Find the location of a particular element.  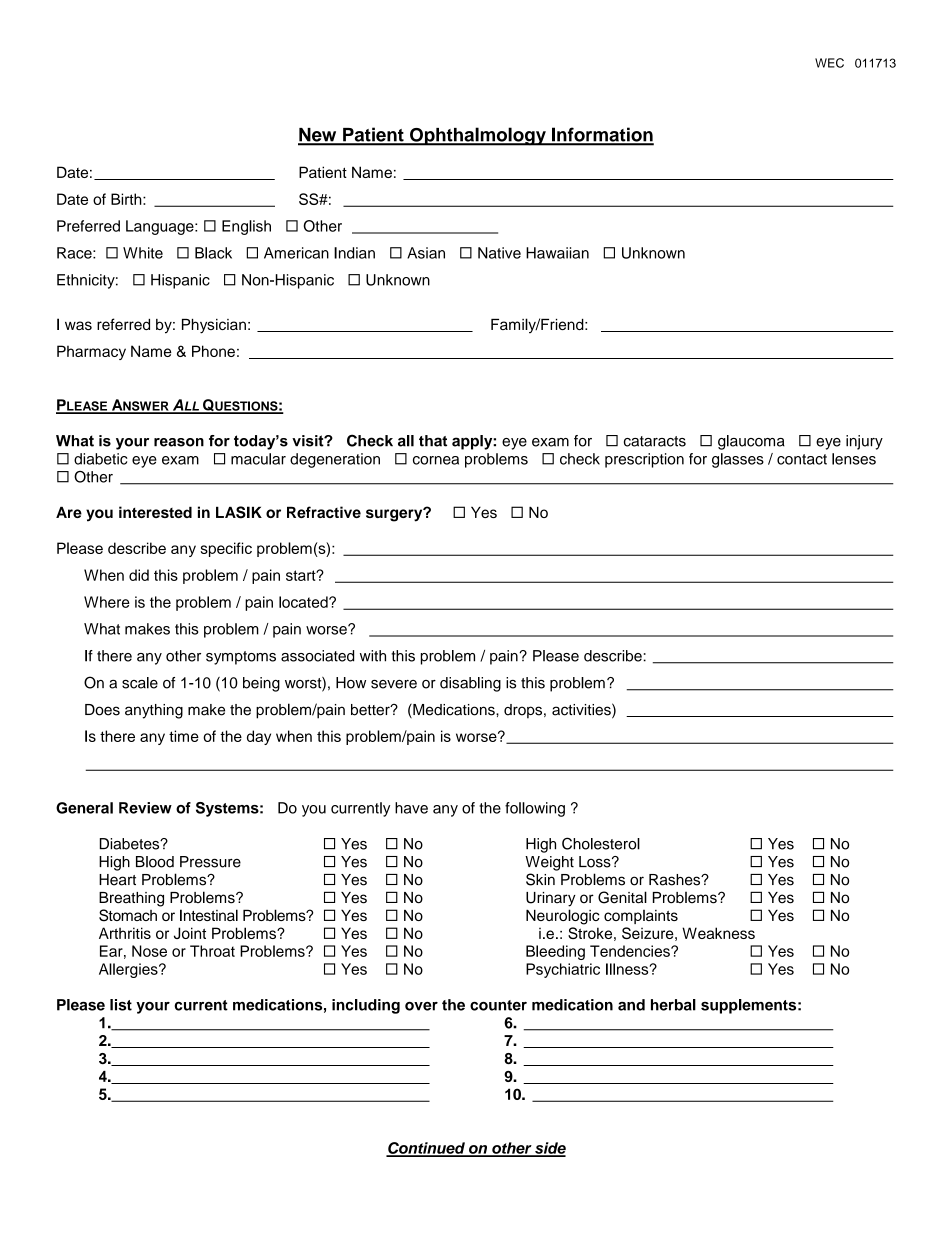

Ophthalmology is located at coordinates (478, 136).
